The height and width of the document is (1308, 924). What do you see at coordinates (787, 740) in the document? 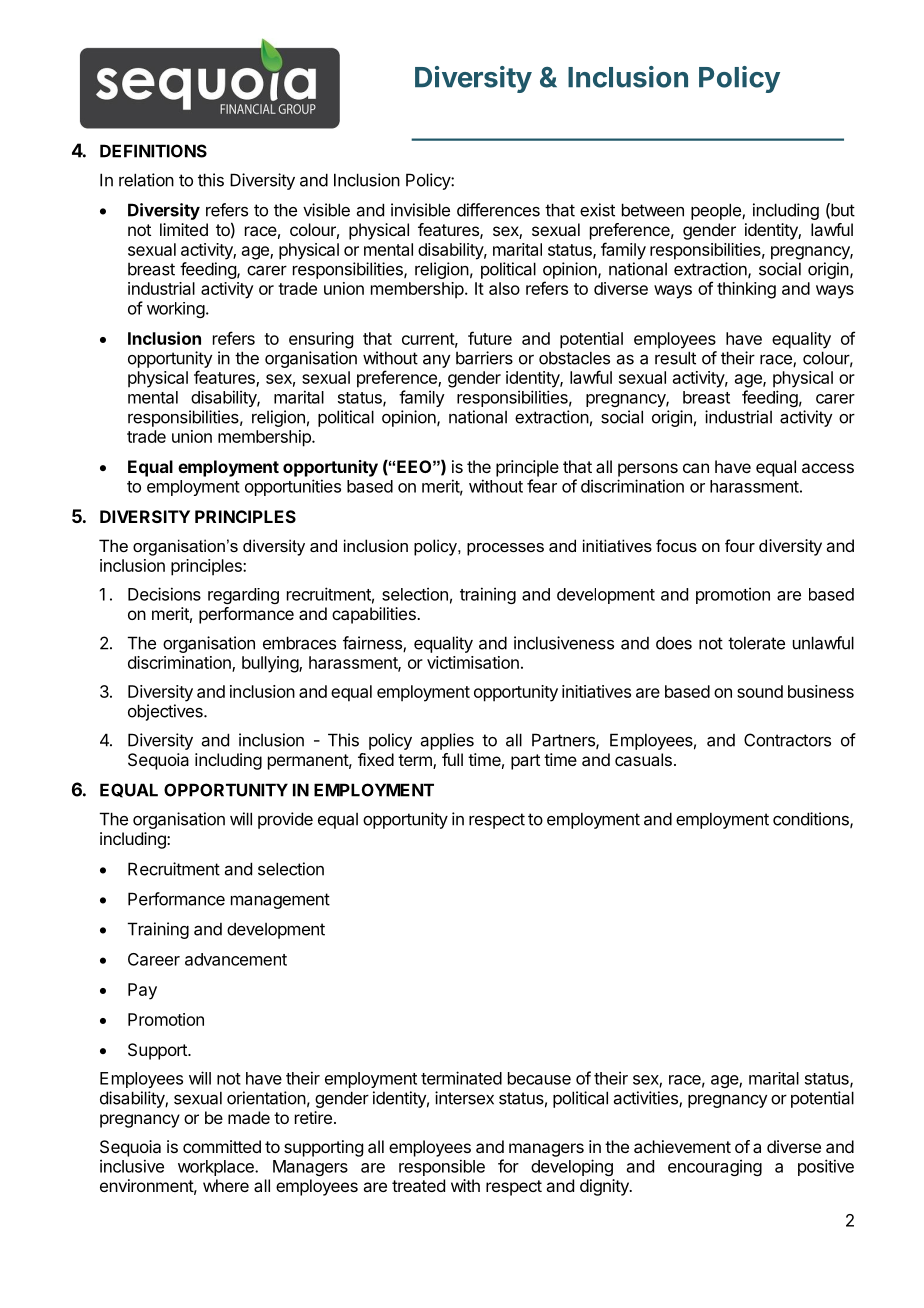
I see `Contractors` at bounding box center [787, 740].
